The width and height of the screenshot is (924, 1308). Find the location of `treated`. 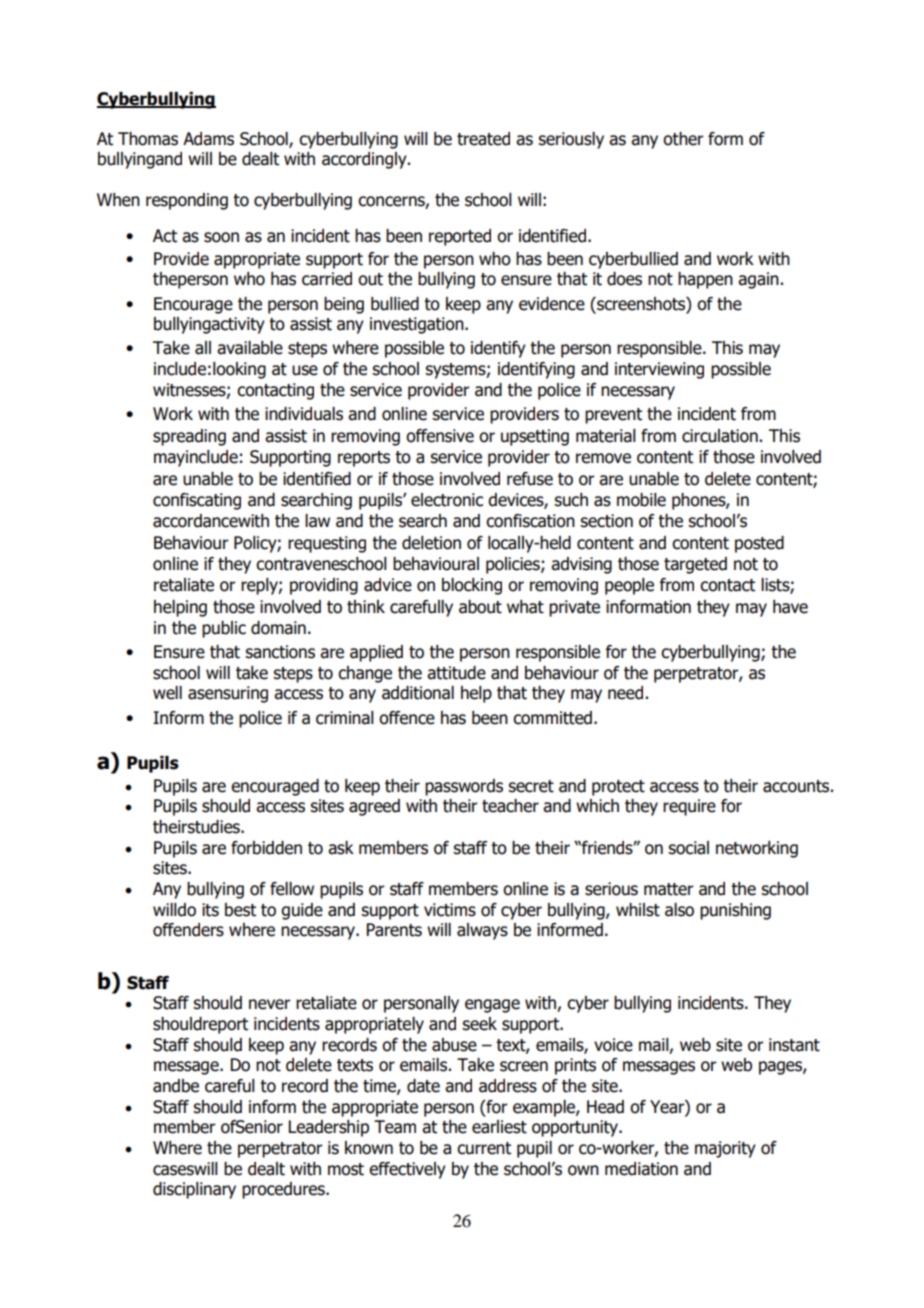

treated is located at coordinates (483, 139).
